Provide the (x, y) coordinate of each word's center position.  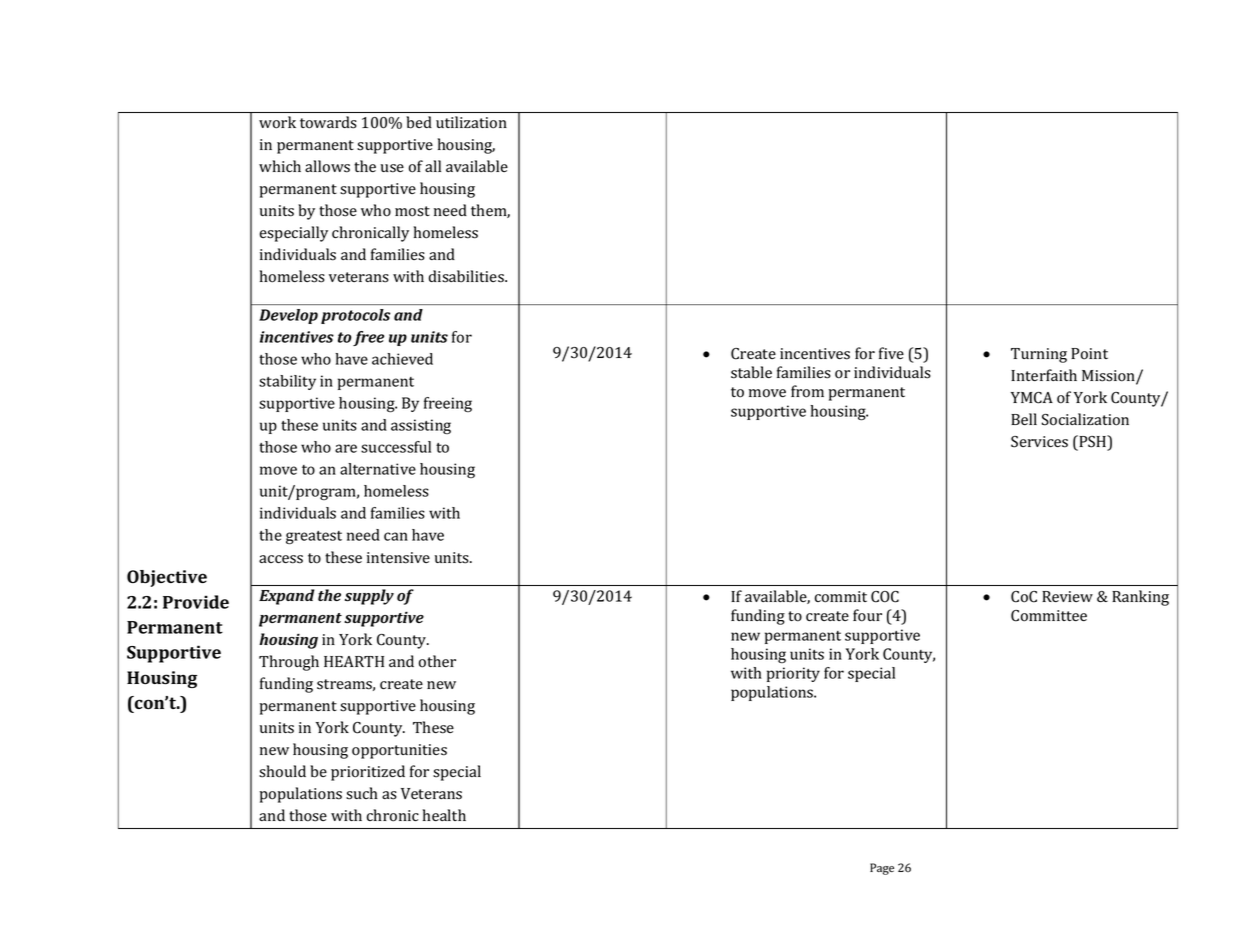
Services (1039, 442)
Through (289, 663)
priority (793, 674)
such (362, 793)
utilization (471, 122)
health (444, 815)
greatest (314, 538)
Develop (288, 316)
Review (1067, 596)
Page (882, 869)
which (280, 166)
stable (751, 372)
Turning (1039, 355)
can (396, 536)
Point (1089, 354)
